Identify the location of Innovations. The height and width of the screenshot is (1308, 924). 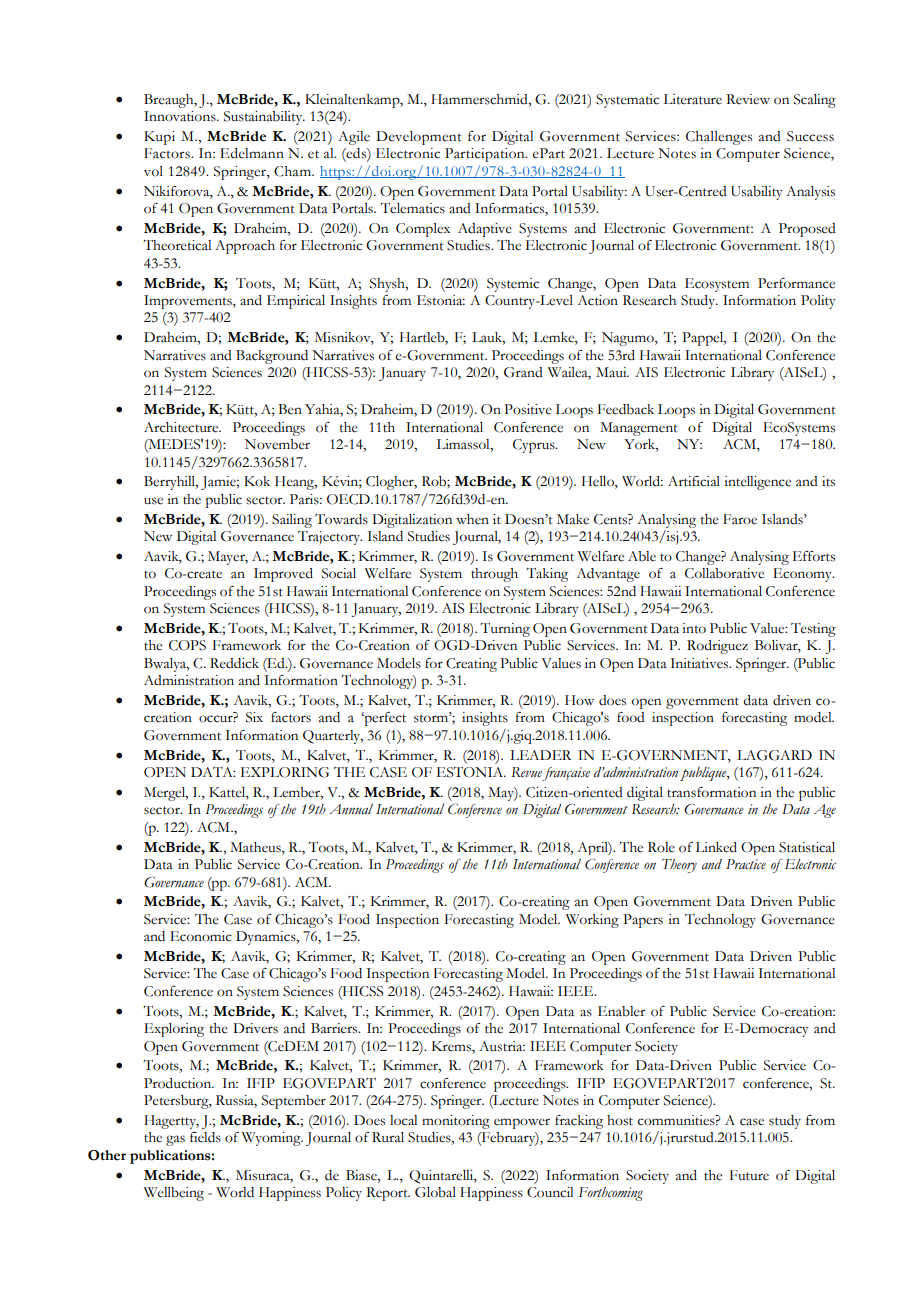
(181, 116).
